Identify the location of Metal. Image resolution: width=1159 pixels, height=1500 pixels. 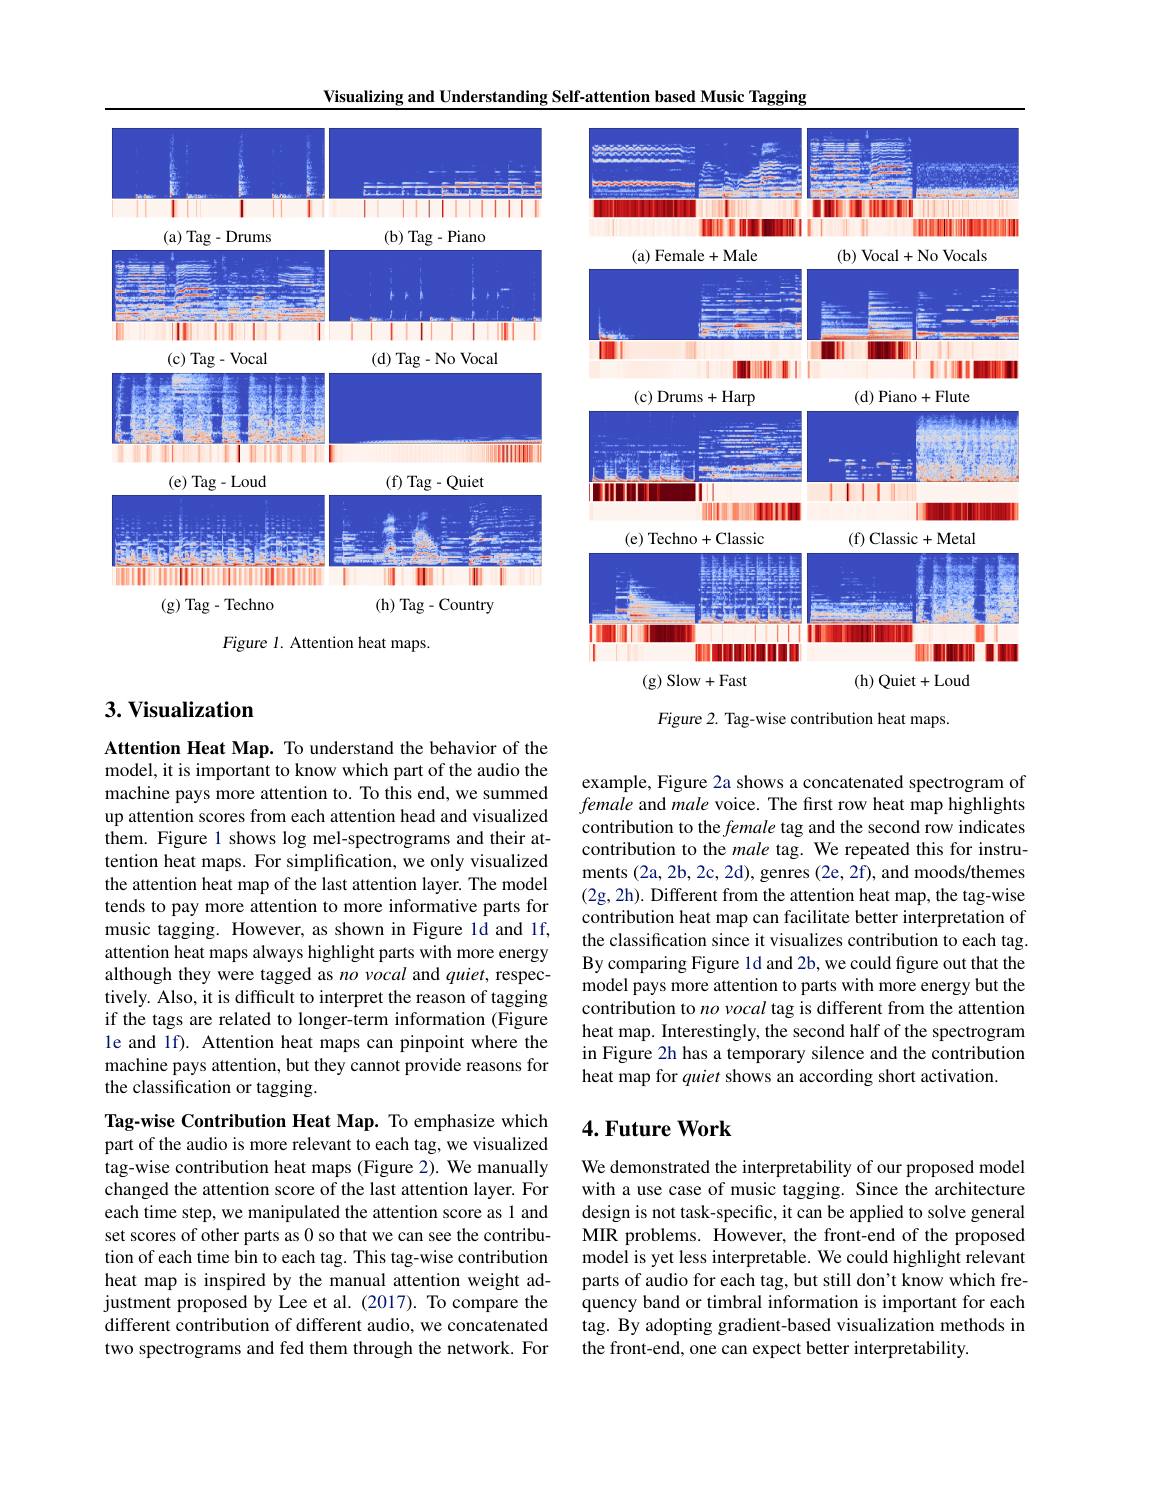
(956, 538).
